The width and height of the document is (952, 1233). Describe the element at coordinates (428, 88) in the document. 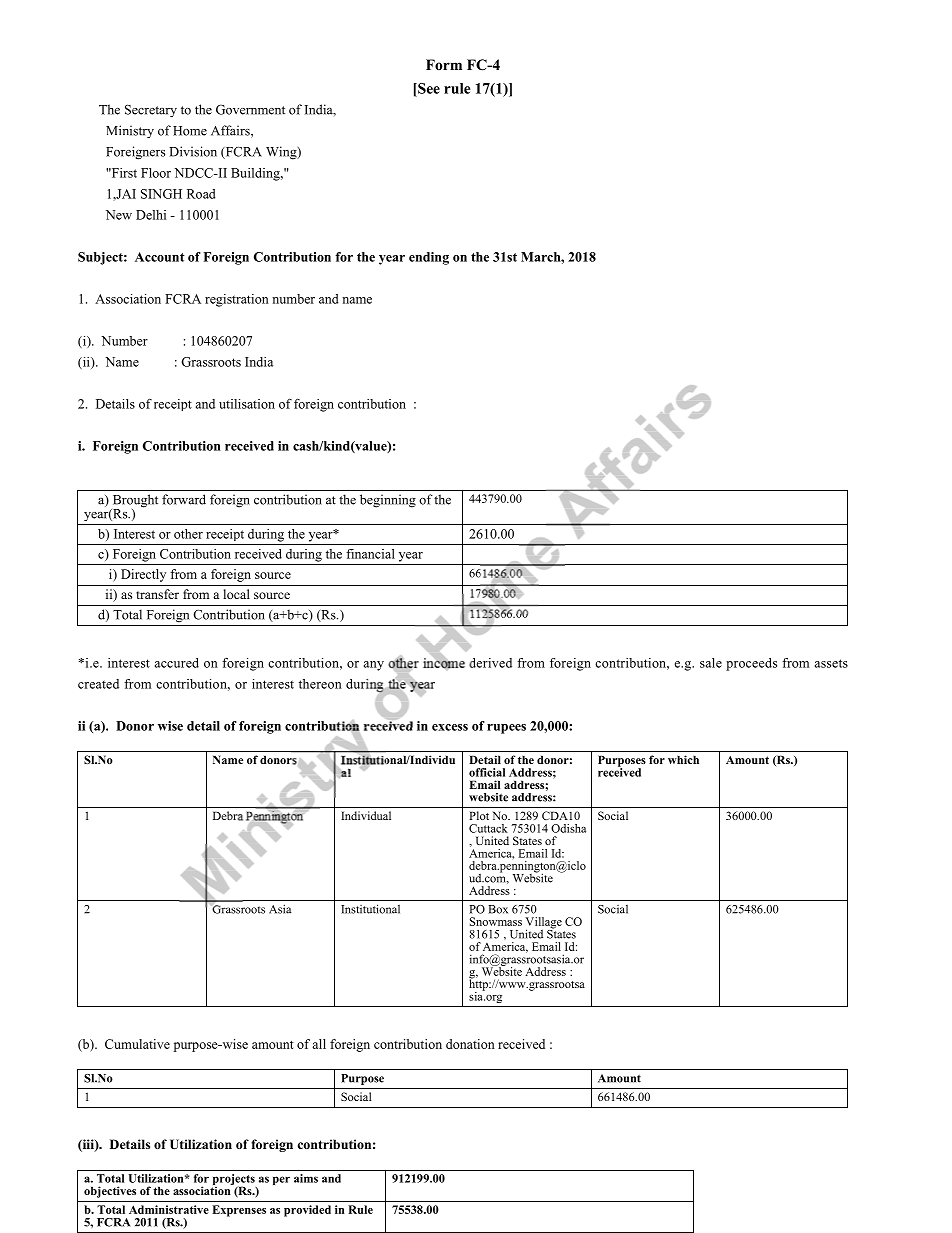

I see `See` at that location.
